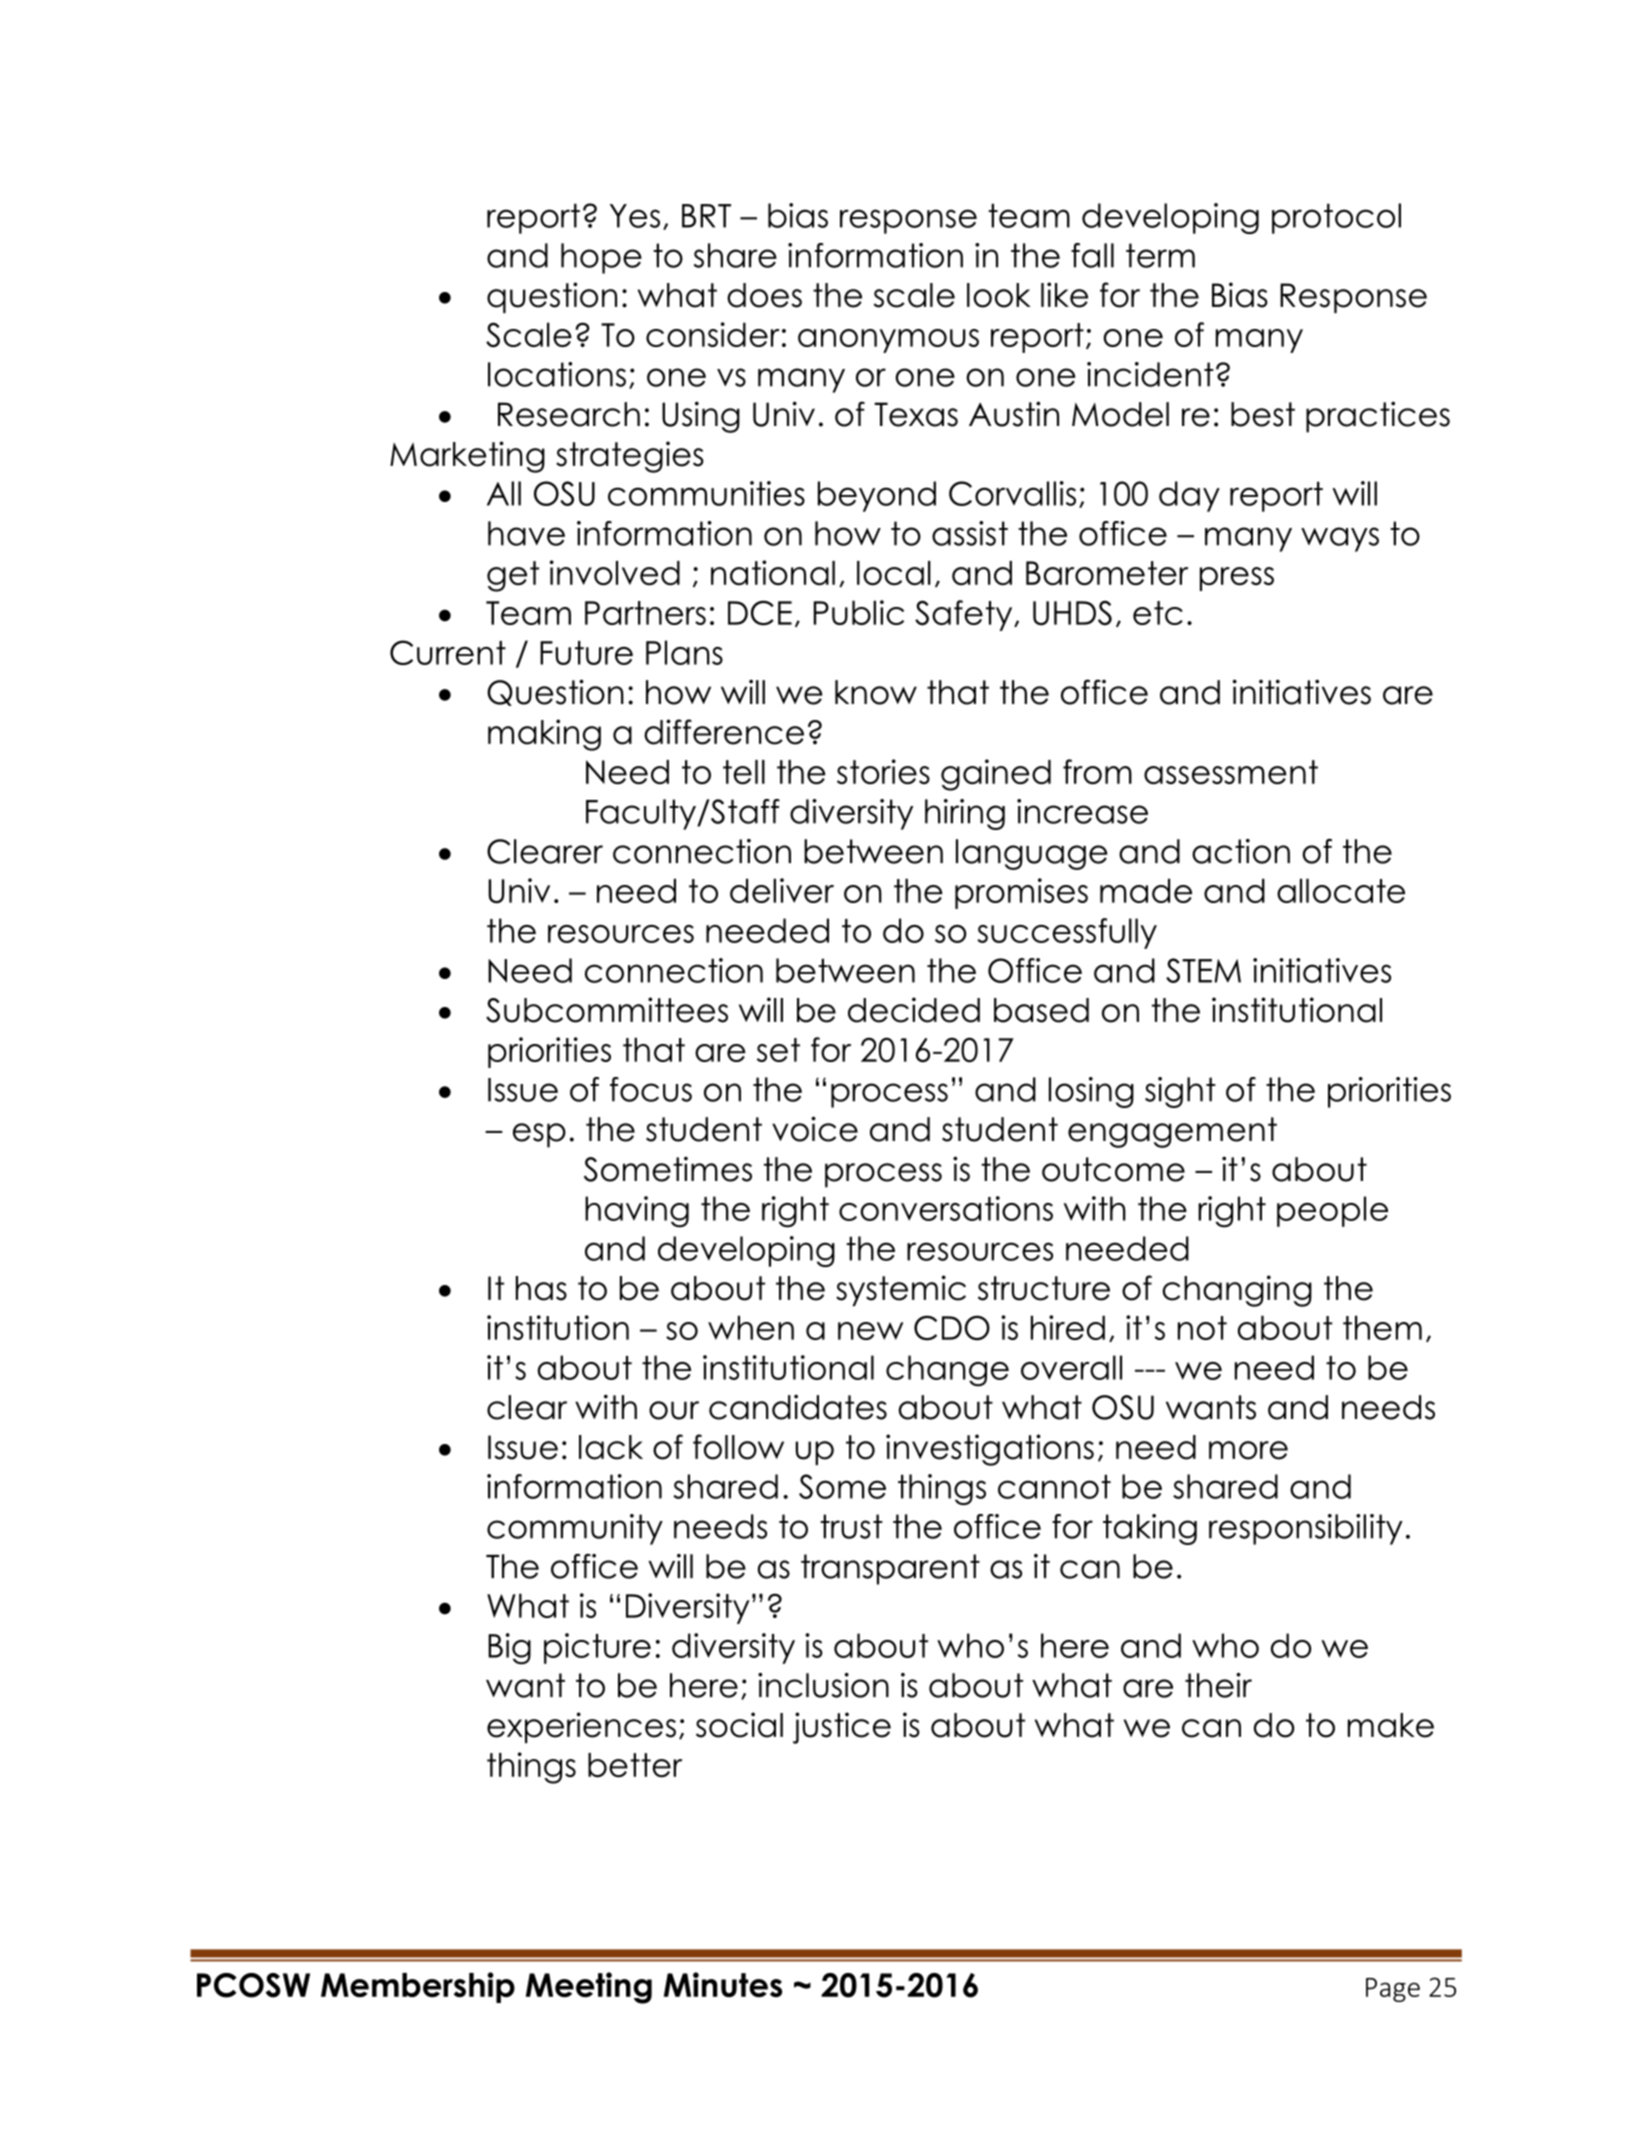  I want to click on has, so click(541, 1288).
